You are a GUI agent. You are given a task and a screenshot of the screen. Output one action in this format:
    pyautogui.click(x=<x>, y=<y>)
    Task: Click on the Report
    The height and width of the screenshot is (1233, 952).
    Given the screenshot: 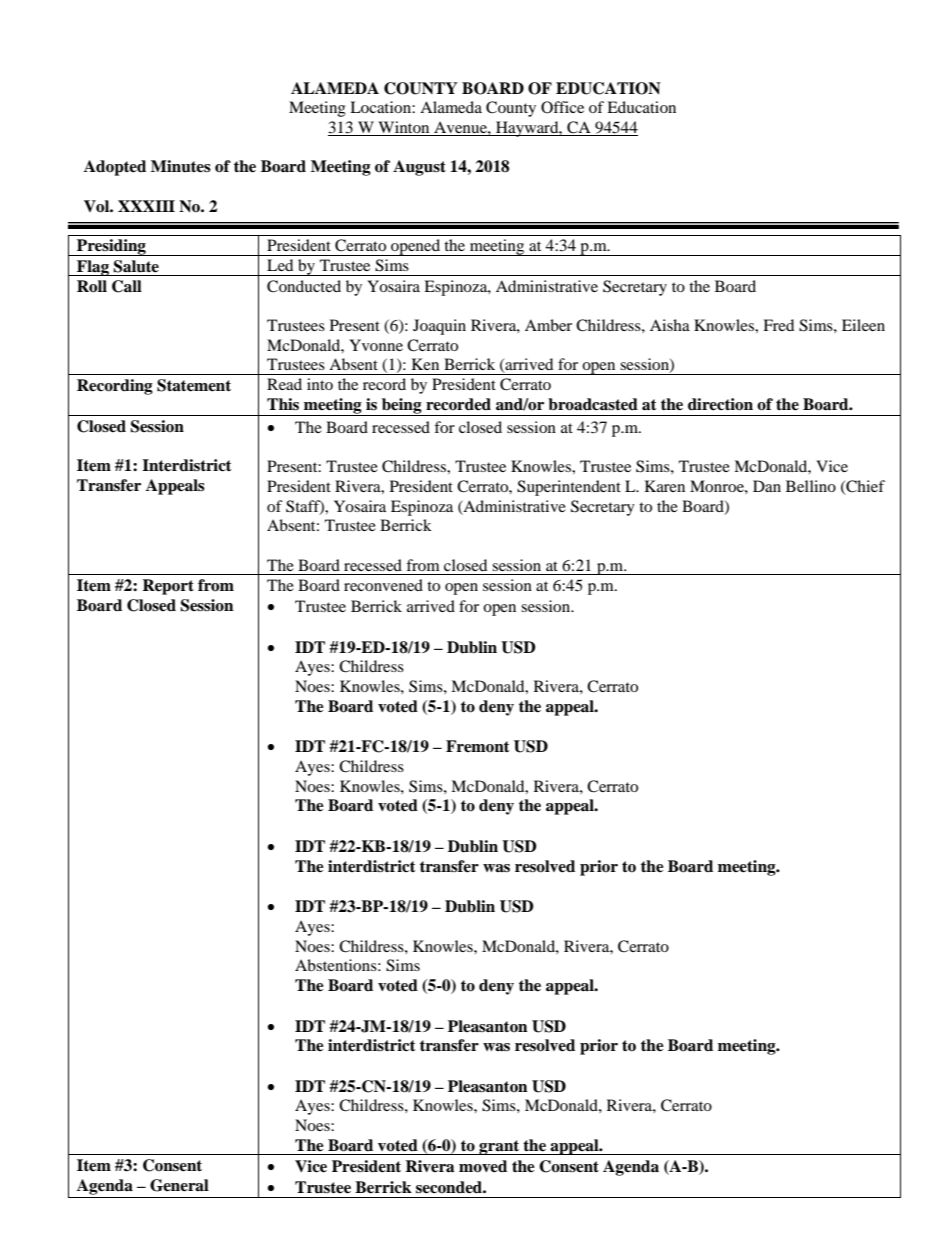 What is the action you would take?
    pyautogui.click(x=168, y=587)
